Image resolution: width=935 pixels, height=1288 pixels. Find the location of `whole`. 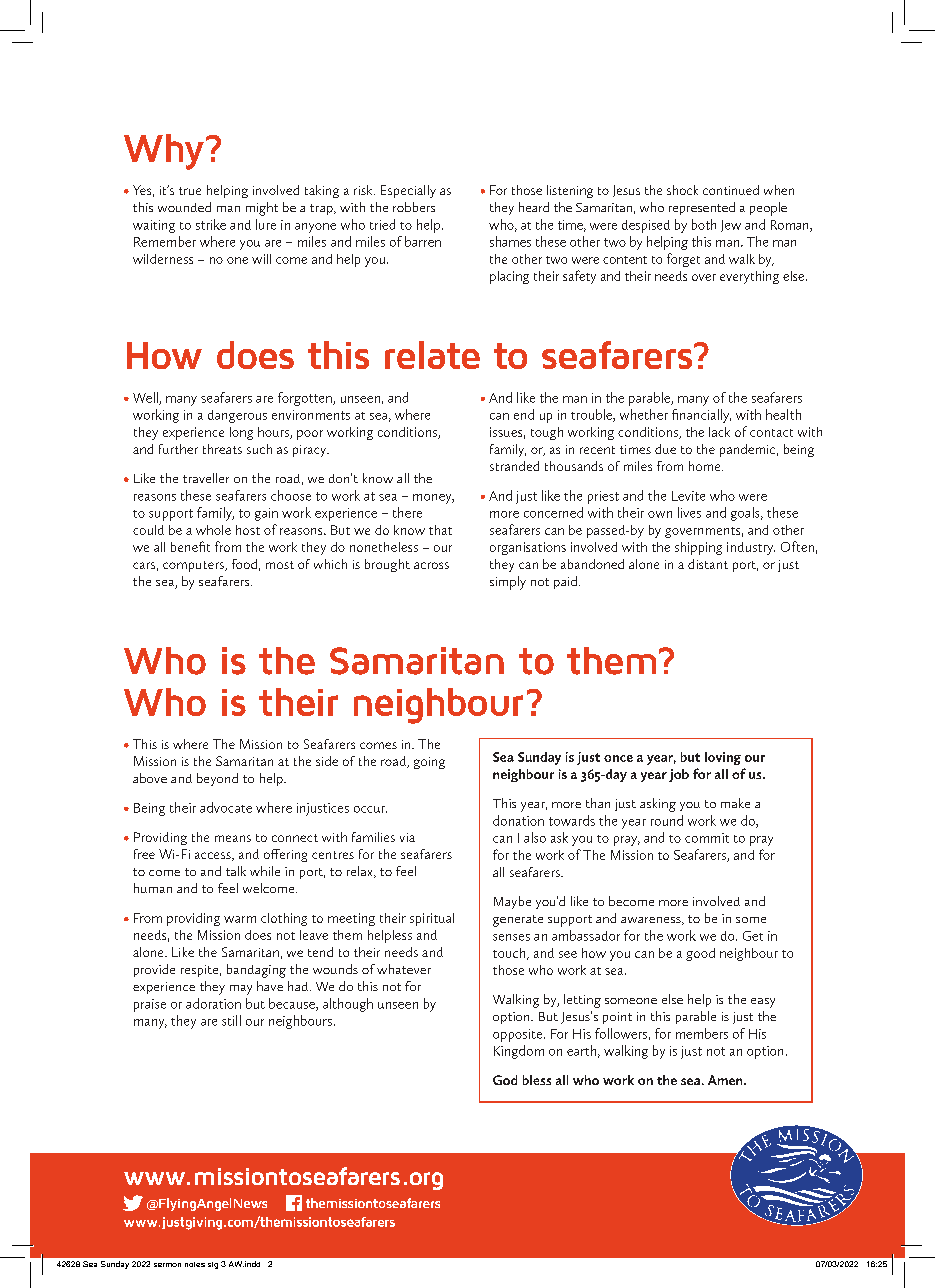

whole is located at coordinates (213, 530).
